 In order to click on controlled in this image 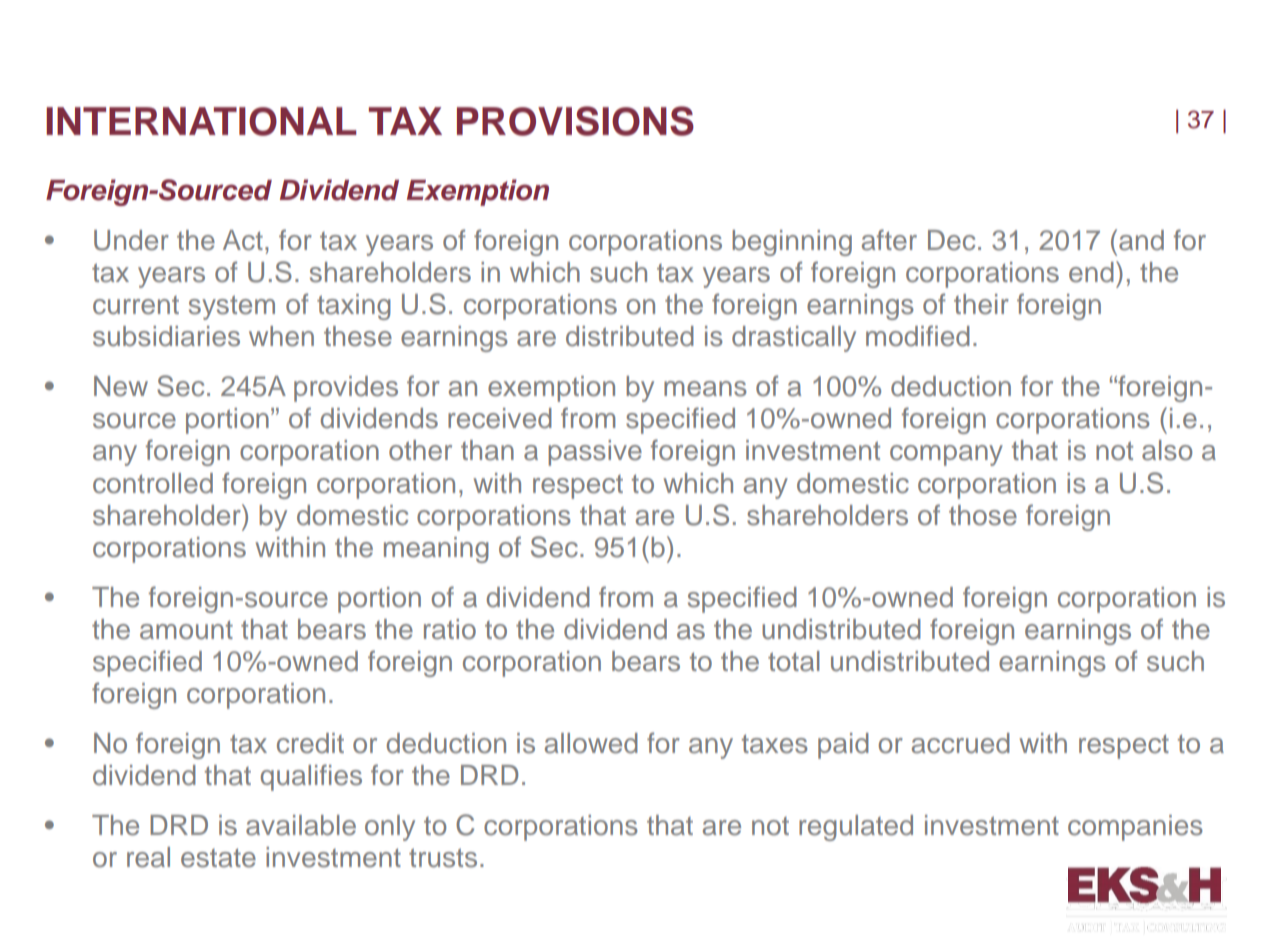, I will do `click(153, 483)`.
